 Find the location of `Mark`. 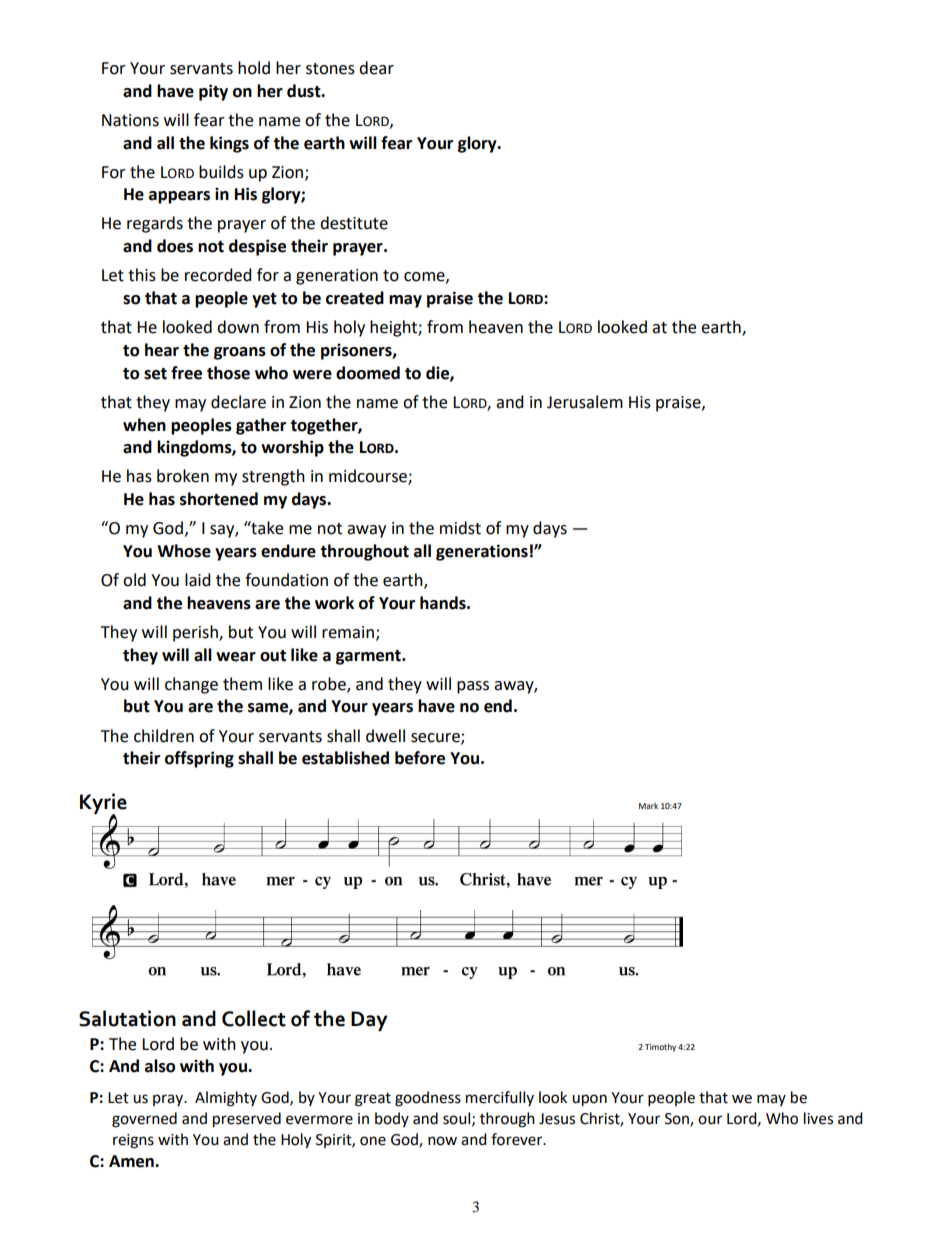

Mark is located at coordinates (648, 806).
